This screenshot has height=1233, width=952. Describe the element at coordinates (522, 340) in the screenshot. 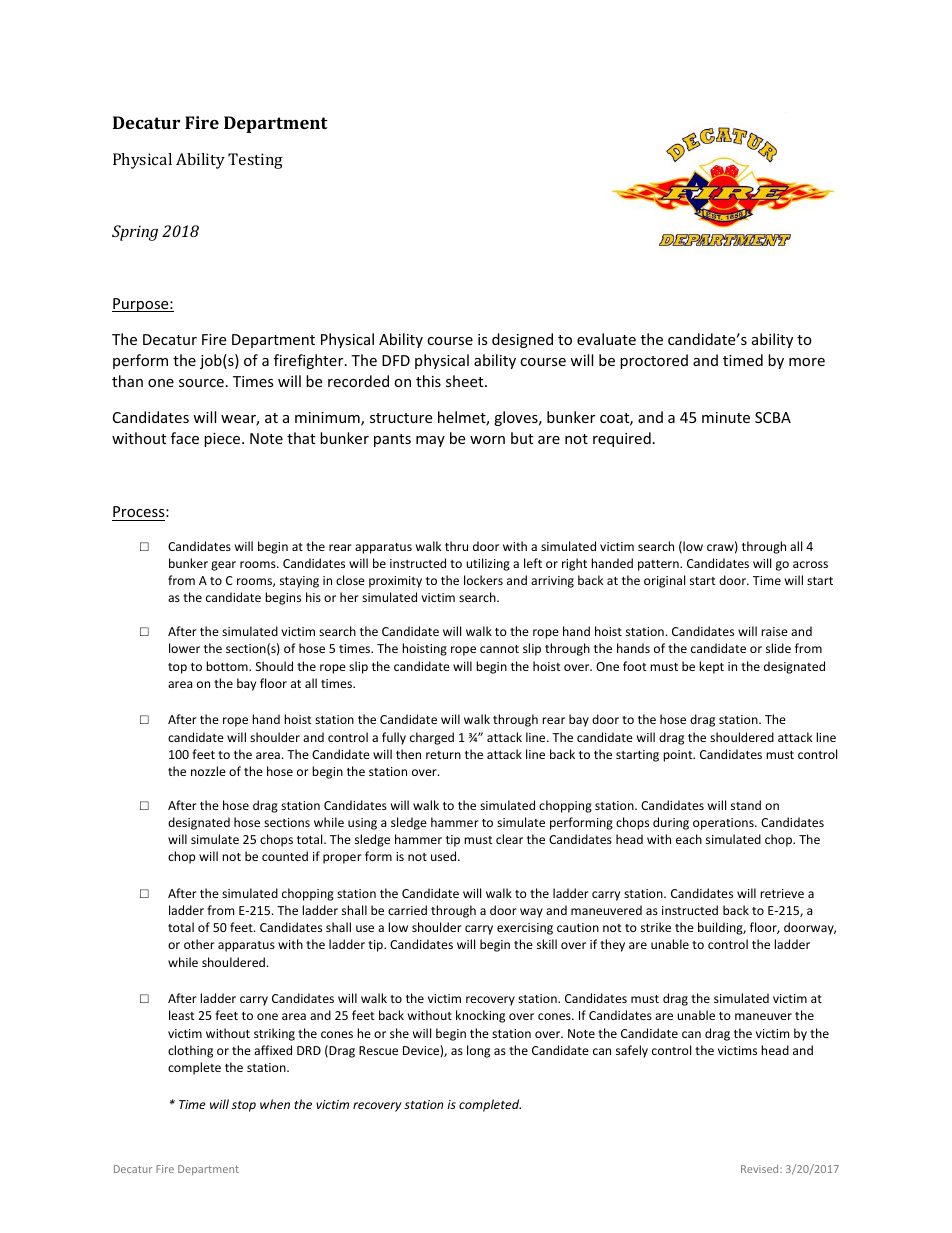

I see `designed` at that location.
